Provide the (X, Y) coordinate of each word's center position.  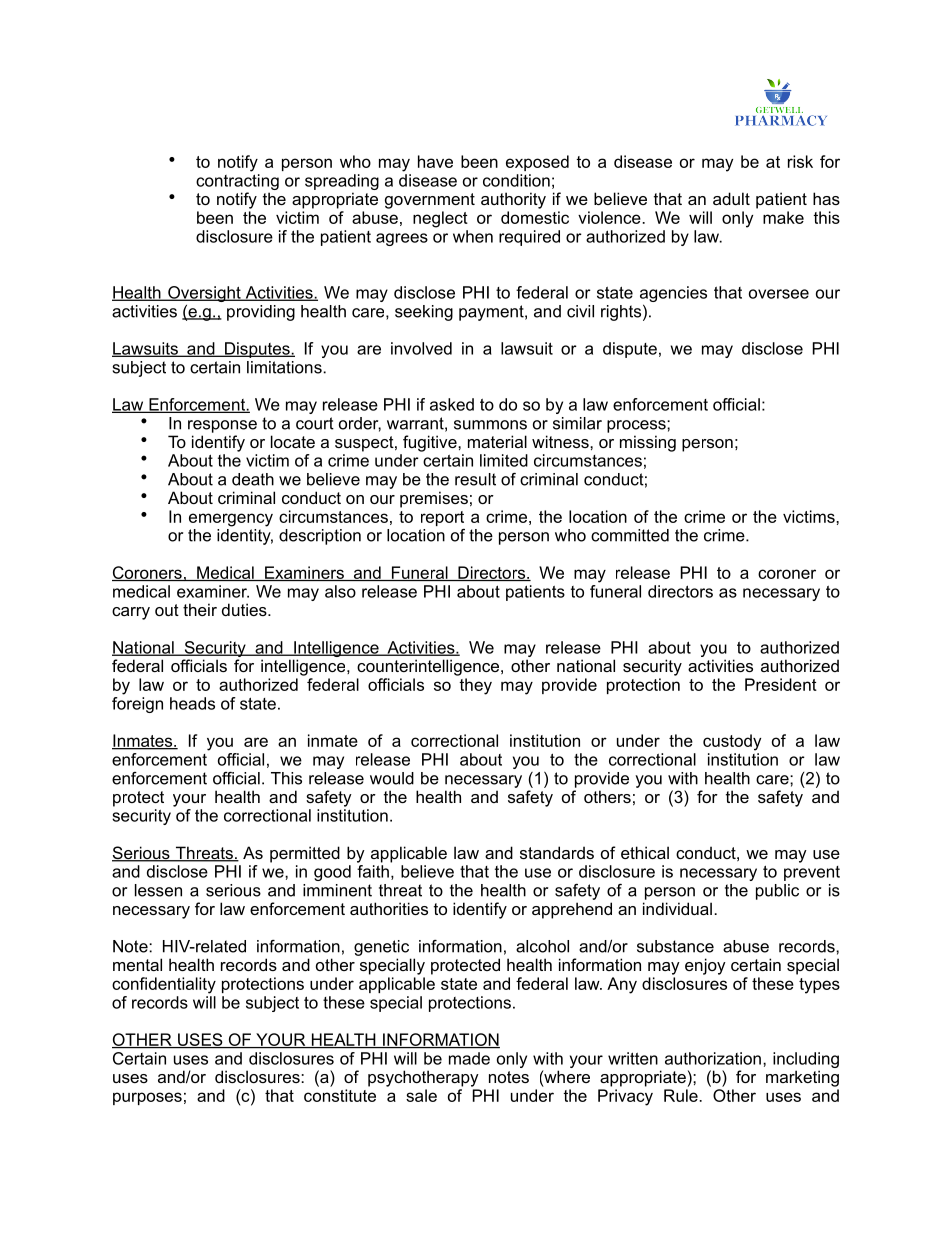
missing (648, 443)
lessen (158, 890)
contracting (237, 182)
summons (490, 425)
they (475, 686)
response (222, 426)
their (200, 609)
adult (731, 198)
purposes (147, 1098)
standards (557, 852)
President (781, 684)
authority (513, 200)
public (777, 892)
